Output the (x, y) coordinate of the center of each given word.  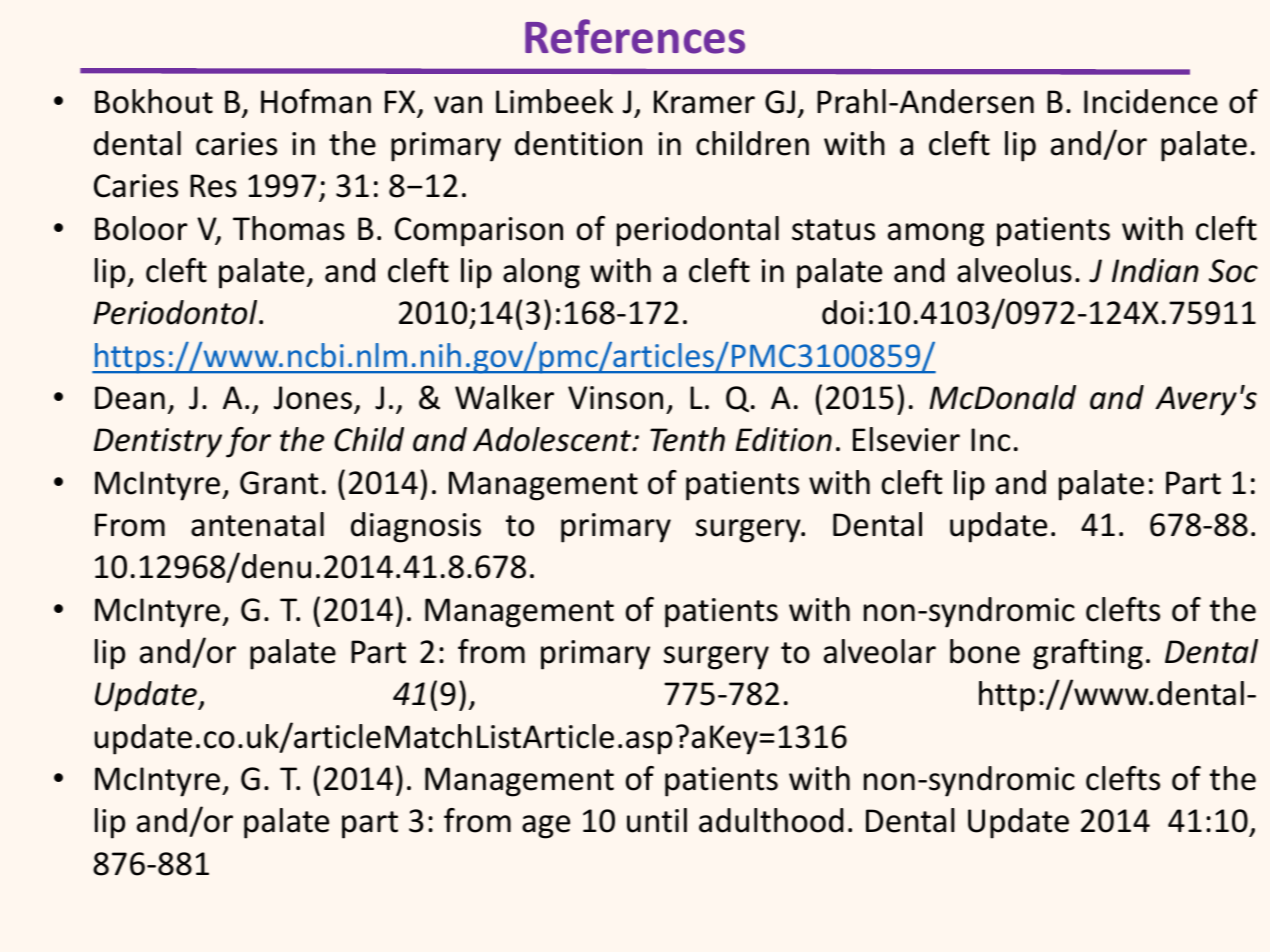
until (657, 820)
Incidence (1151, 101)
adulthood (771, 820)
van (458, 105)
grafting (1088, 654)
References (635, 36)
